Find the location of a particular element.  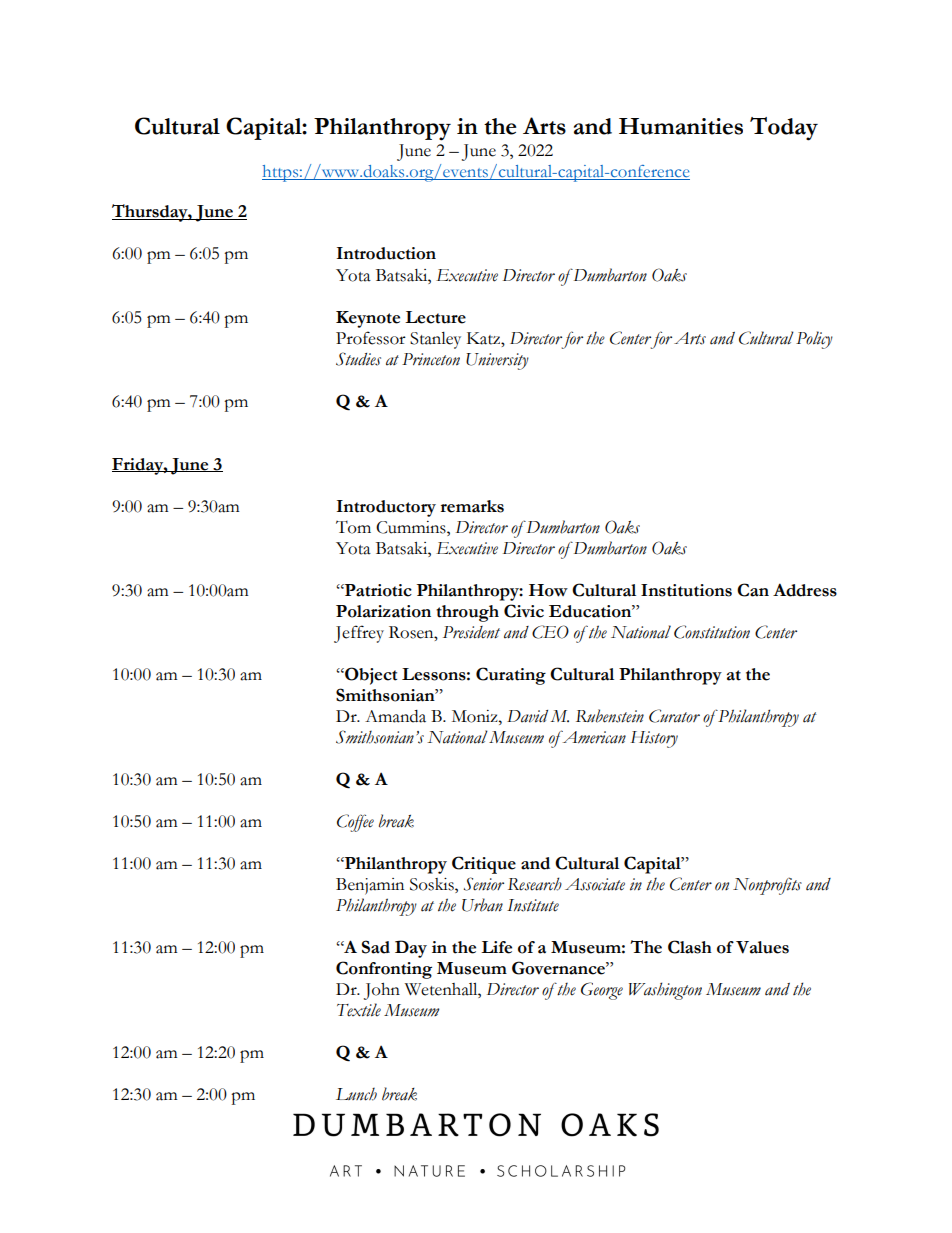

Introduction is located at coordinates (386, 253).
